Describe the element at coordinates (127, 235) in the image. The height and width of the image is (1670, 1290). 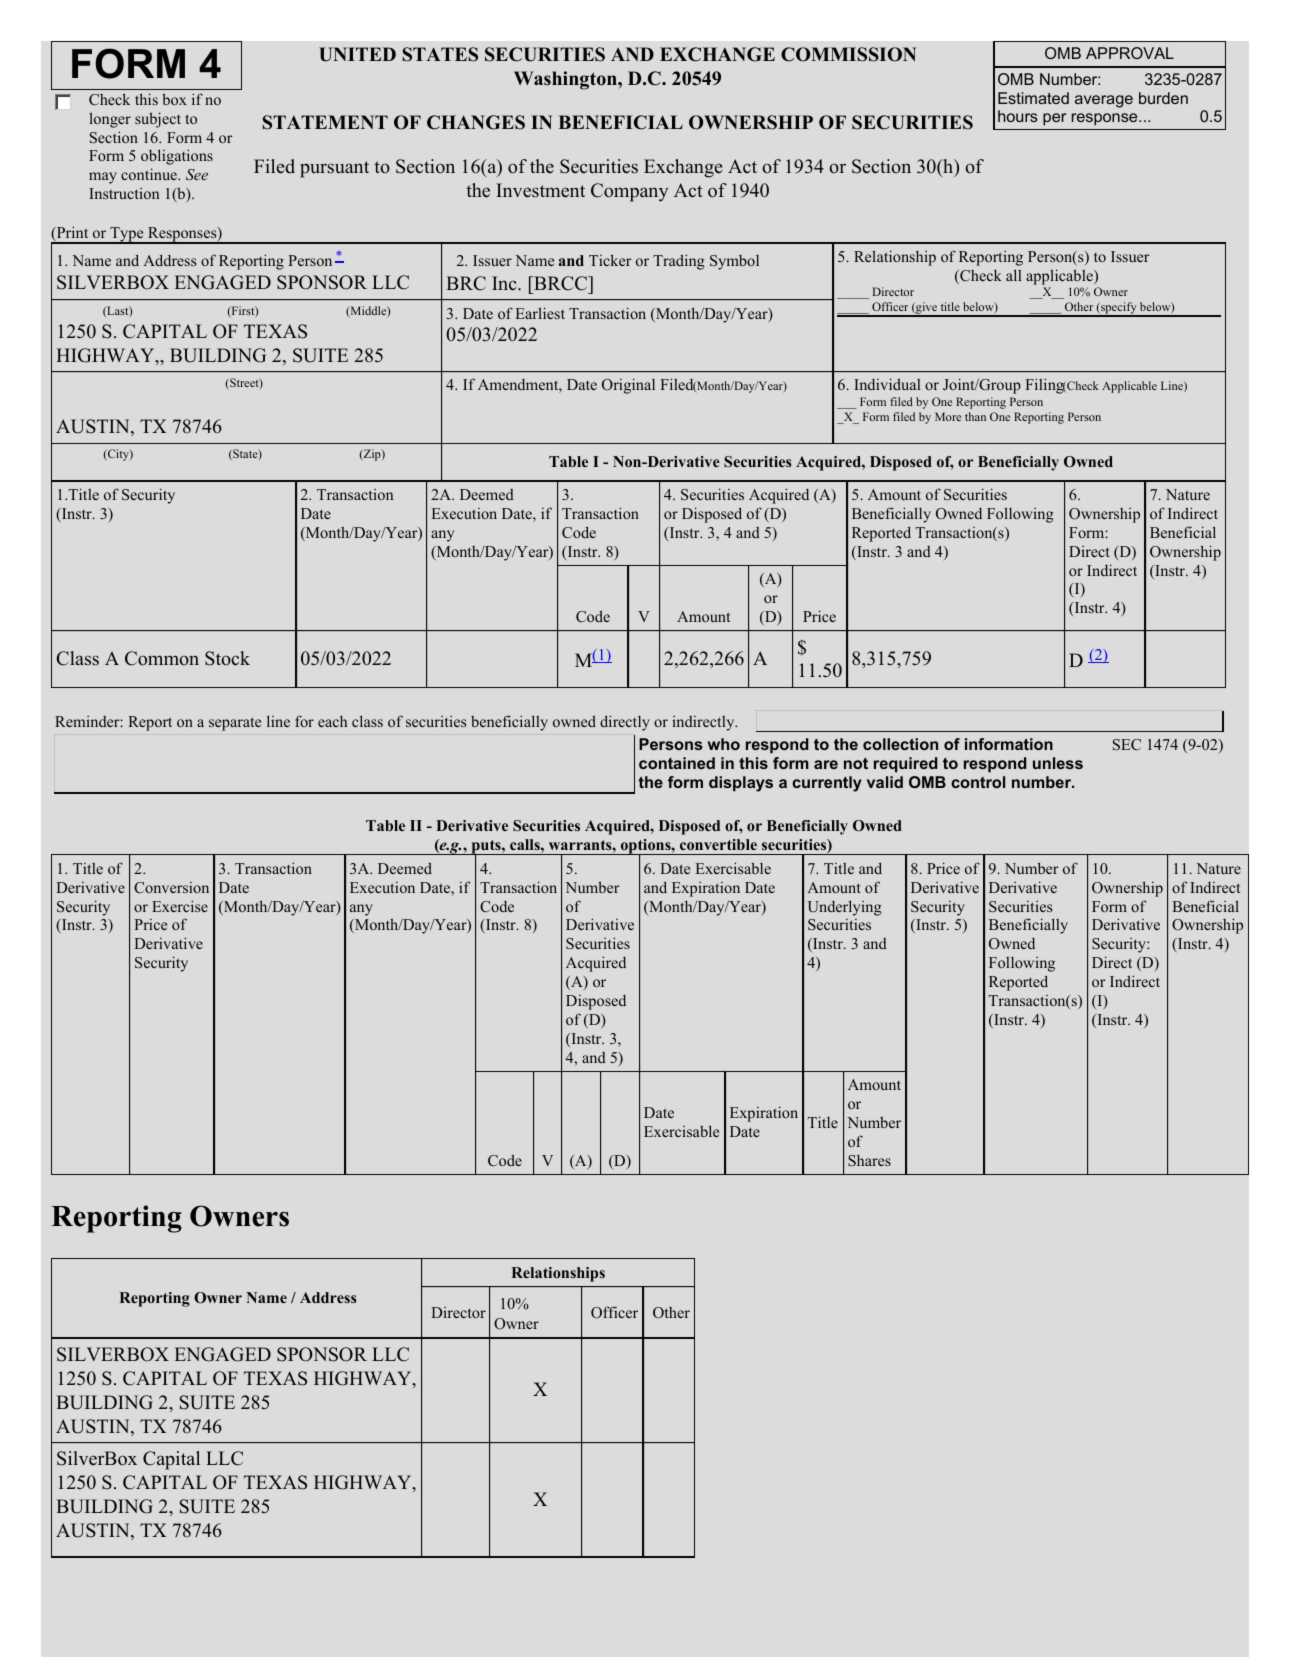
I see `Type` at that location.
